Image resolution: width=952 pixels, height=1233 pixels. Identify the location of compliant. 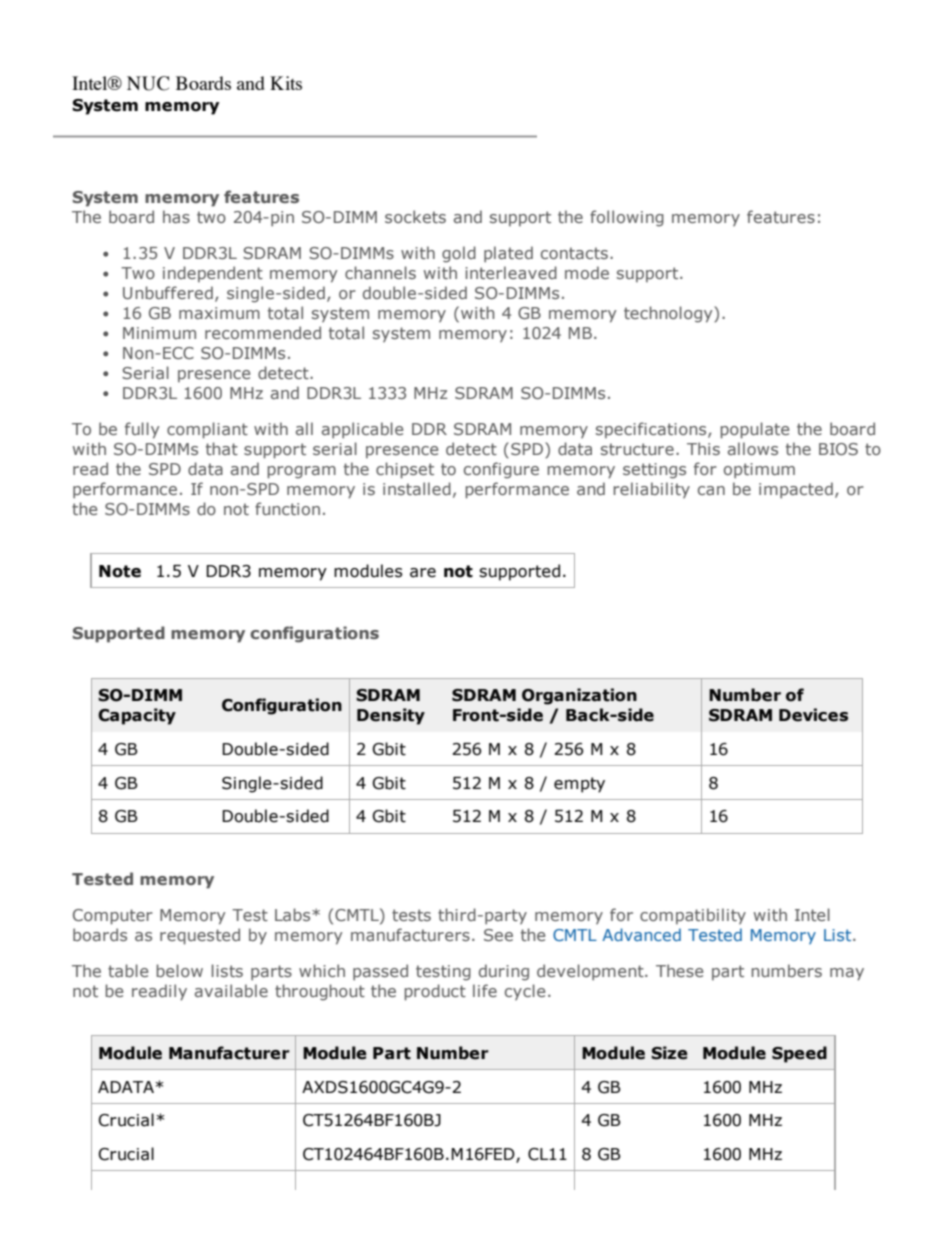
(207, 430).
